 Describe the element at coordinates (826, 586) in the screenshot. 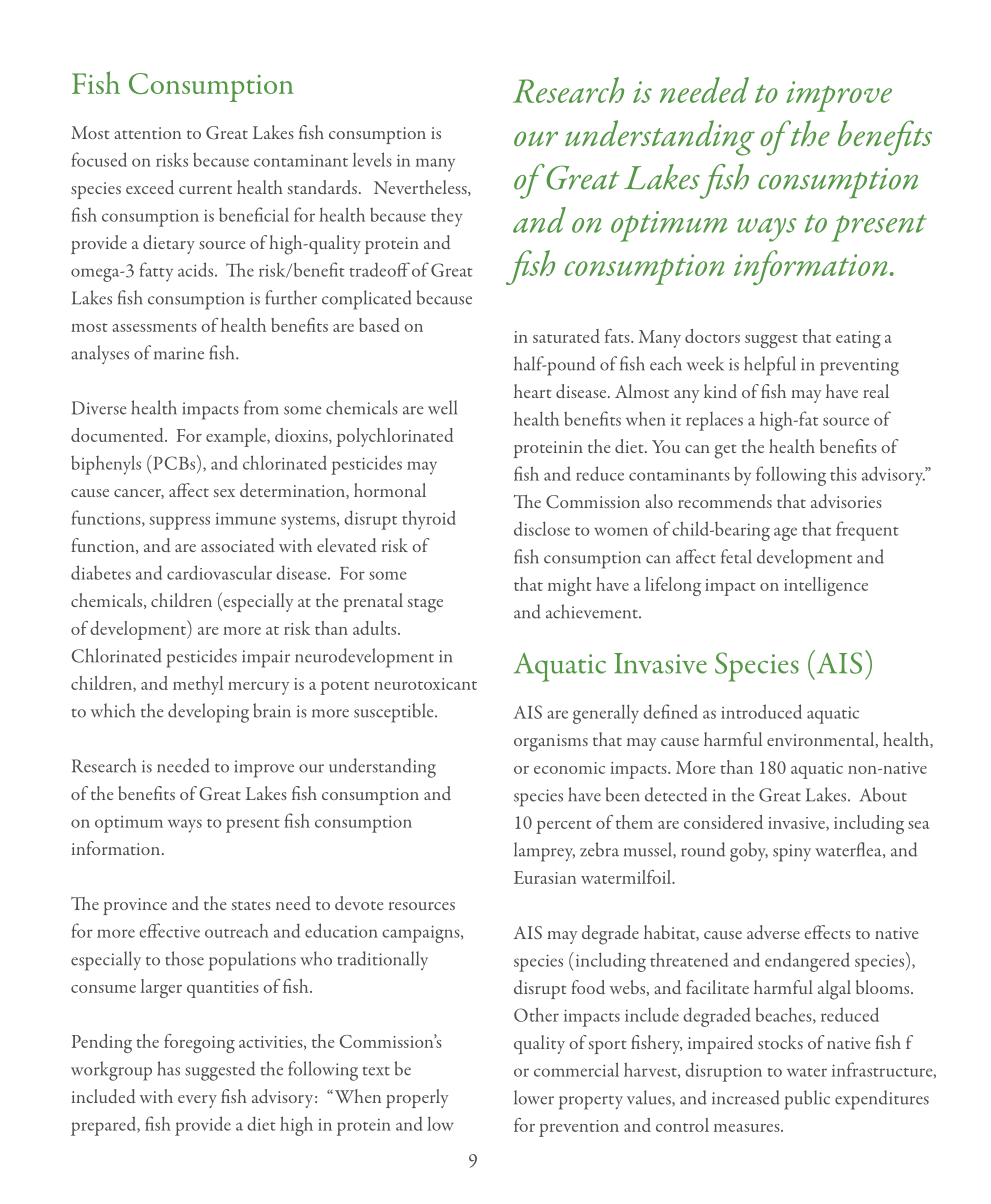

I see `intelligence` at that location.
